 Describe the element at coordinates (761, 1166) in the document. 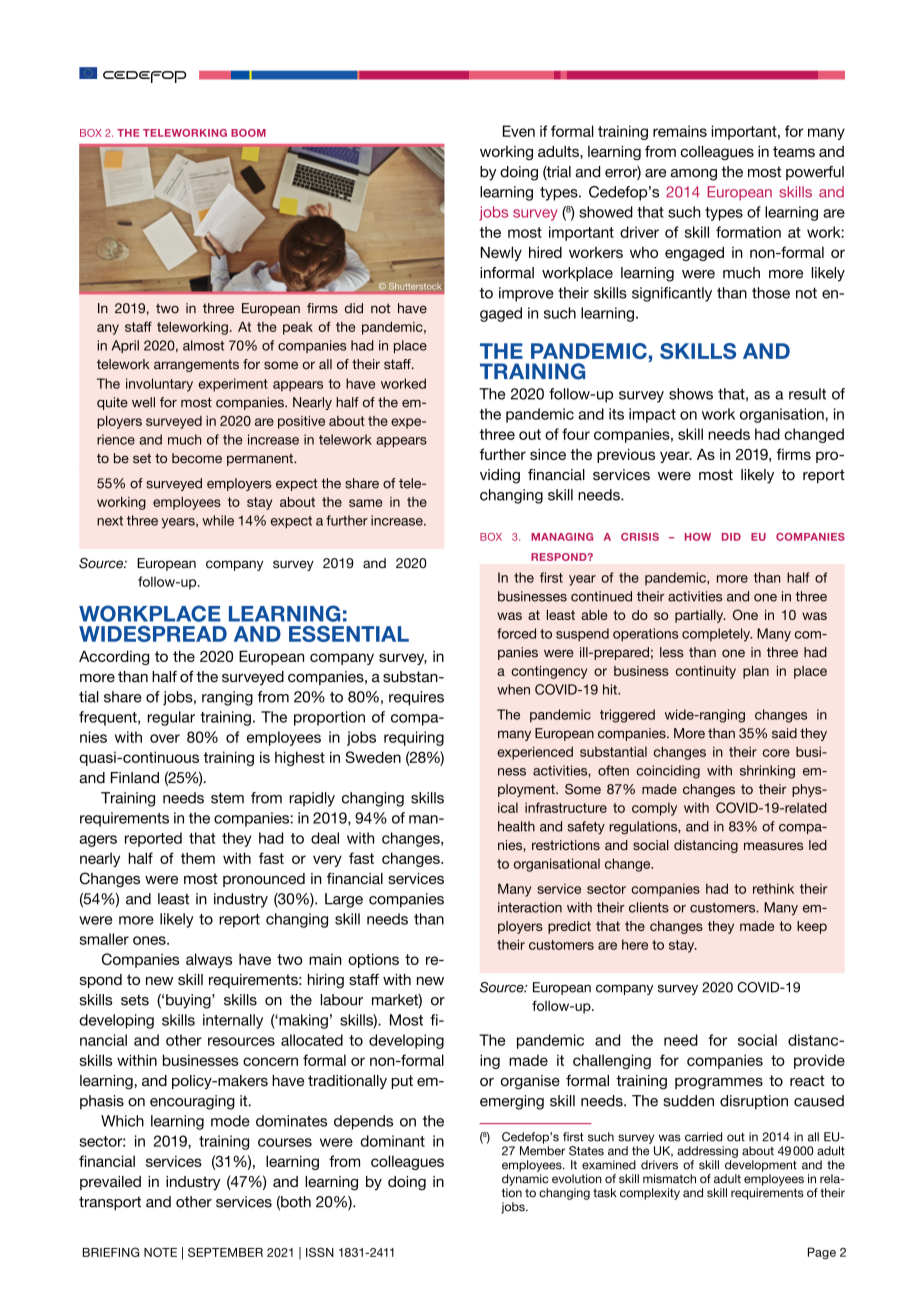

I see `development` at that location.
